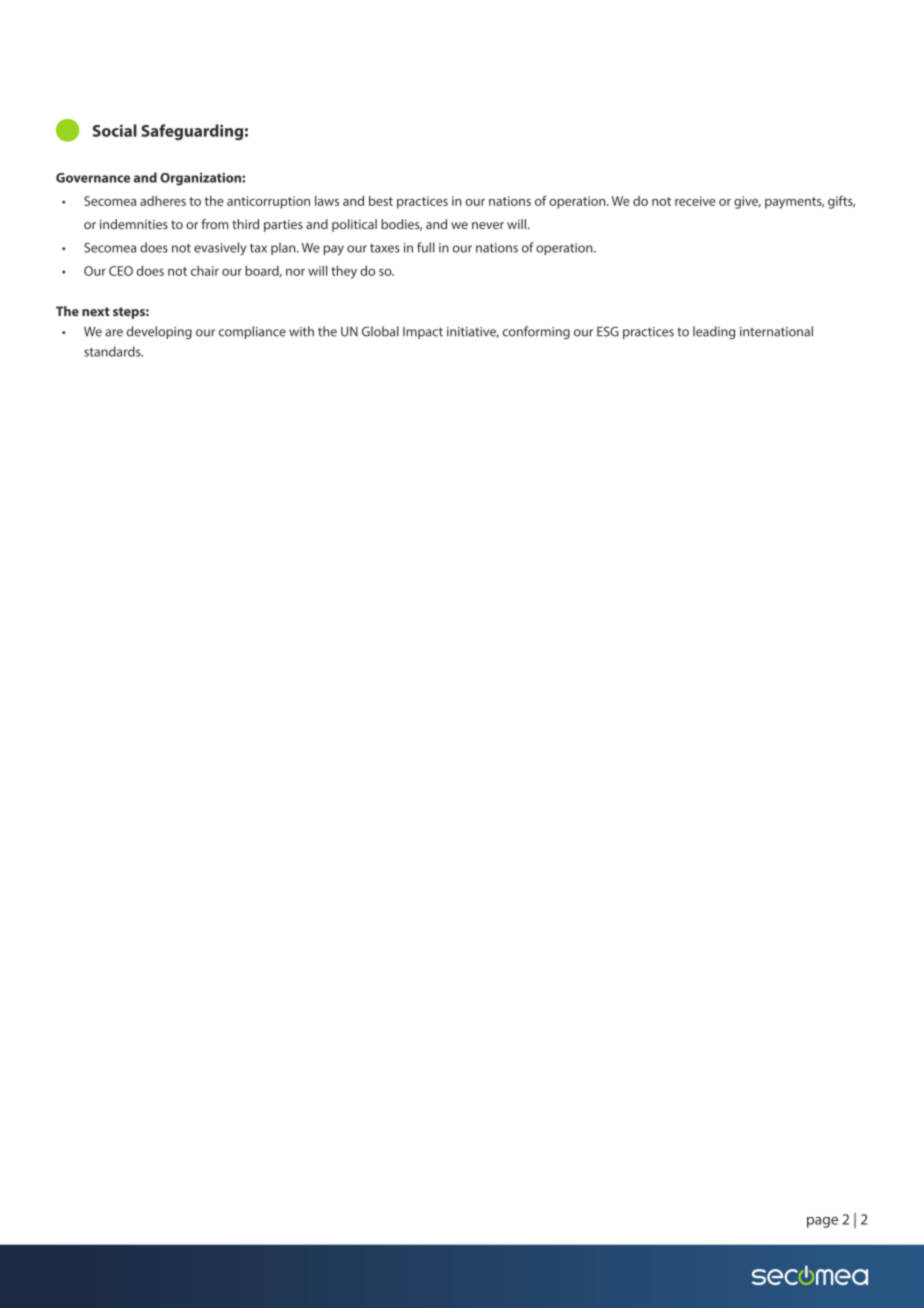 This document has height=1308, width=924. What do you see at coordinates (747, 202) in the document?
I see `give` at bounding box center [747, 202].
